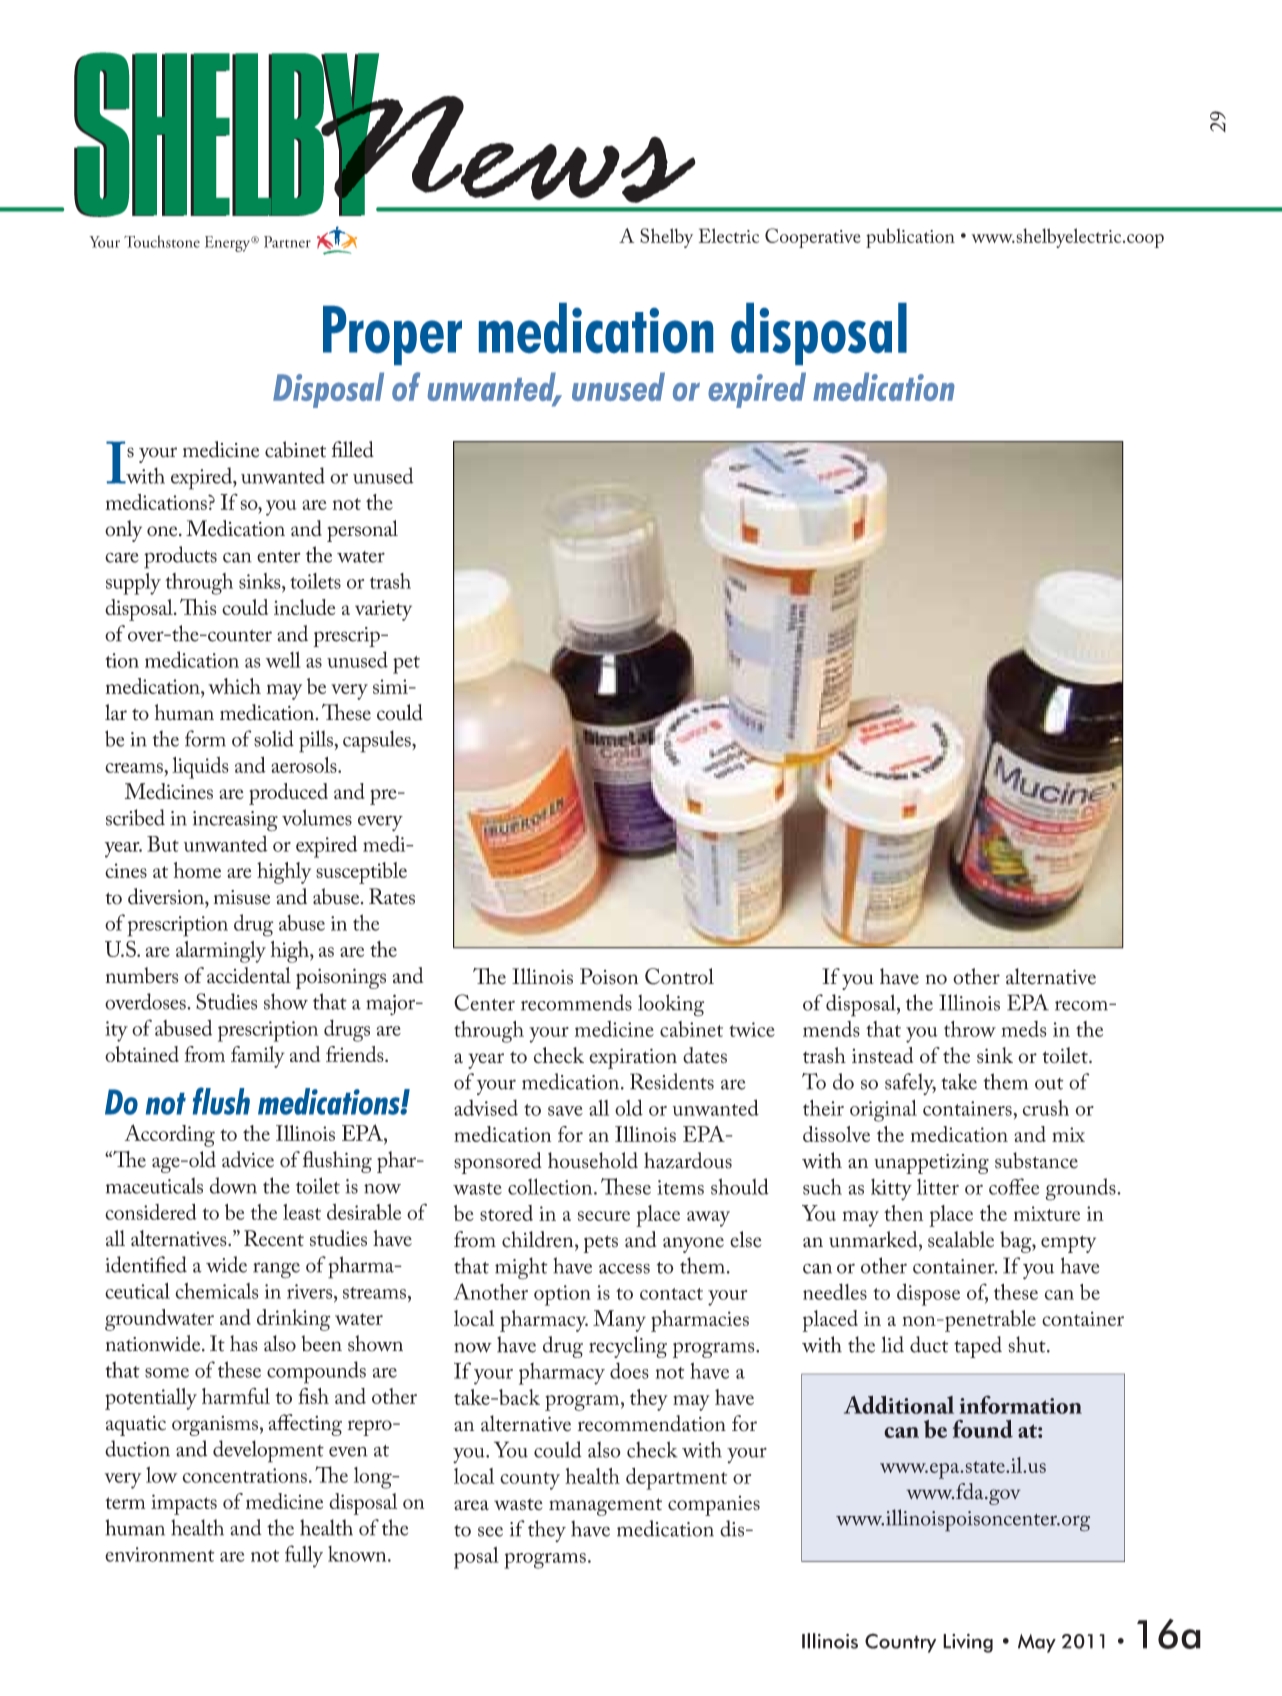  I want to click on Proper, so click(392, 335).
